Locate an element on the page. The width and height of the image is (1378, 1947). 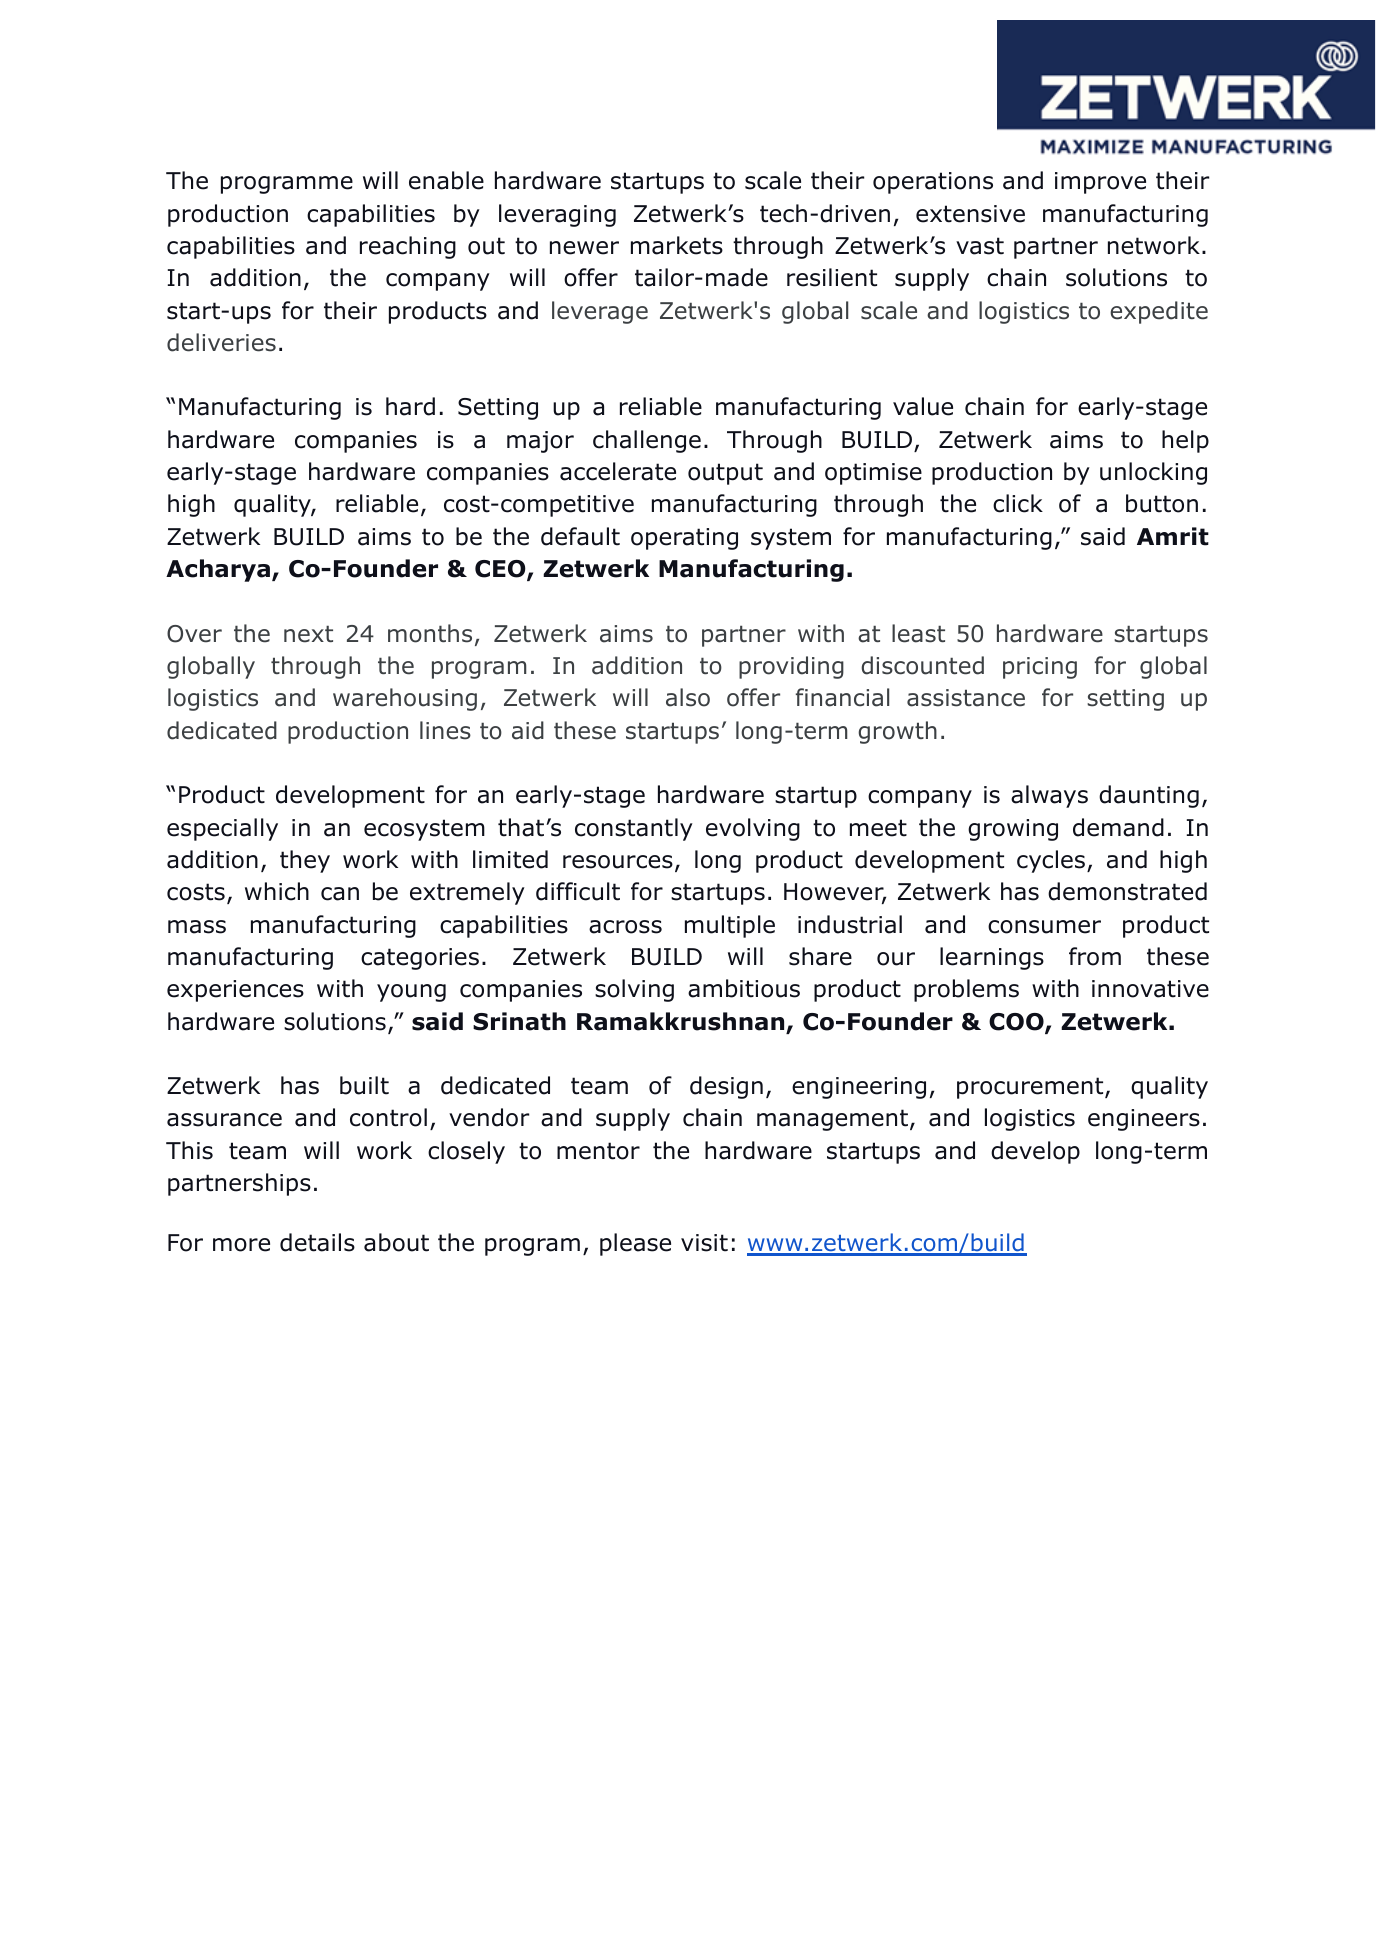
experiences is located at coordinates (235, 991).
